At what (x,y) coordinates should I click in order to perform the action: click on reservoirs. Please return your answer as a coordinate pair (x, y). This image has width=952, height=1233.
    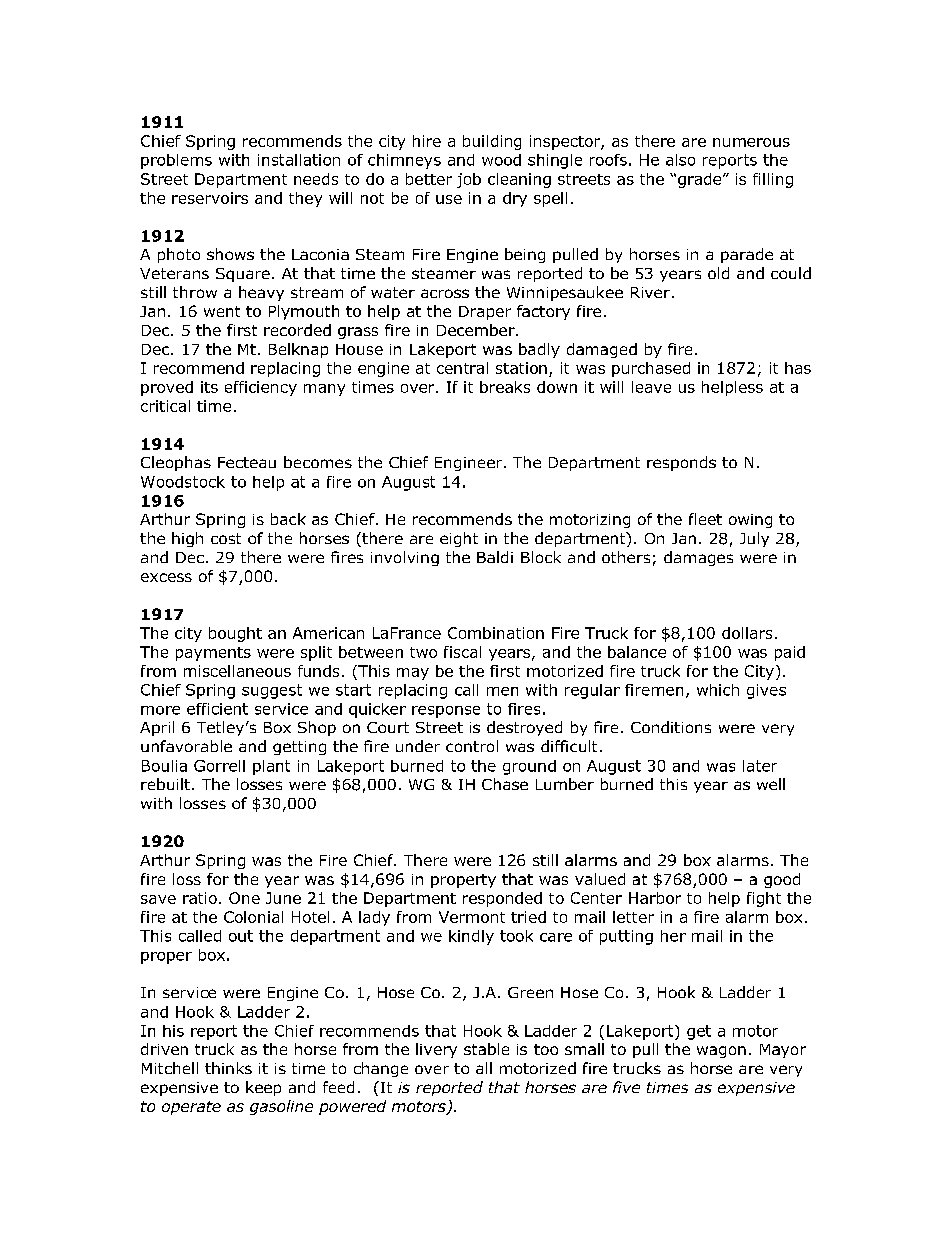
    Looking at the image, I should click on (210, 198).
